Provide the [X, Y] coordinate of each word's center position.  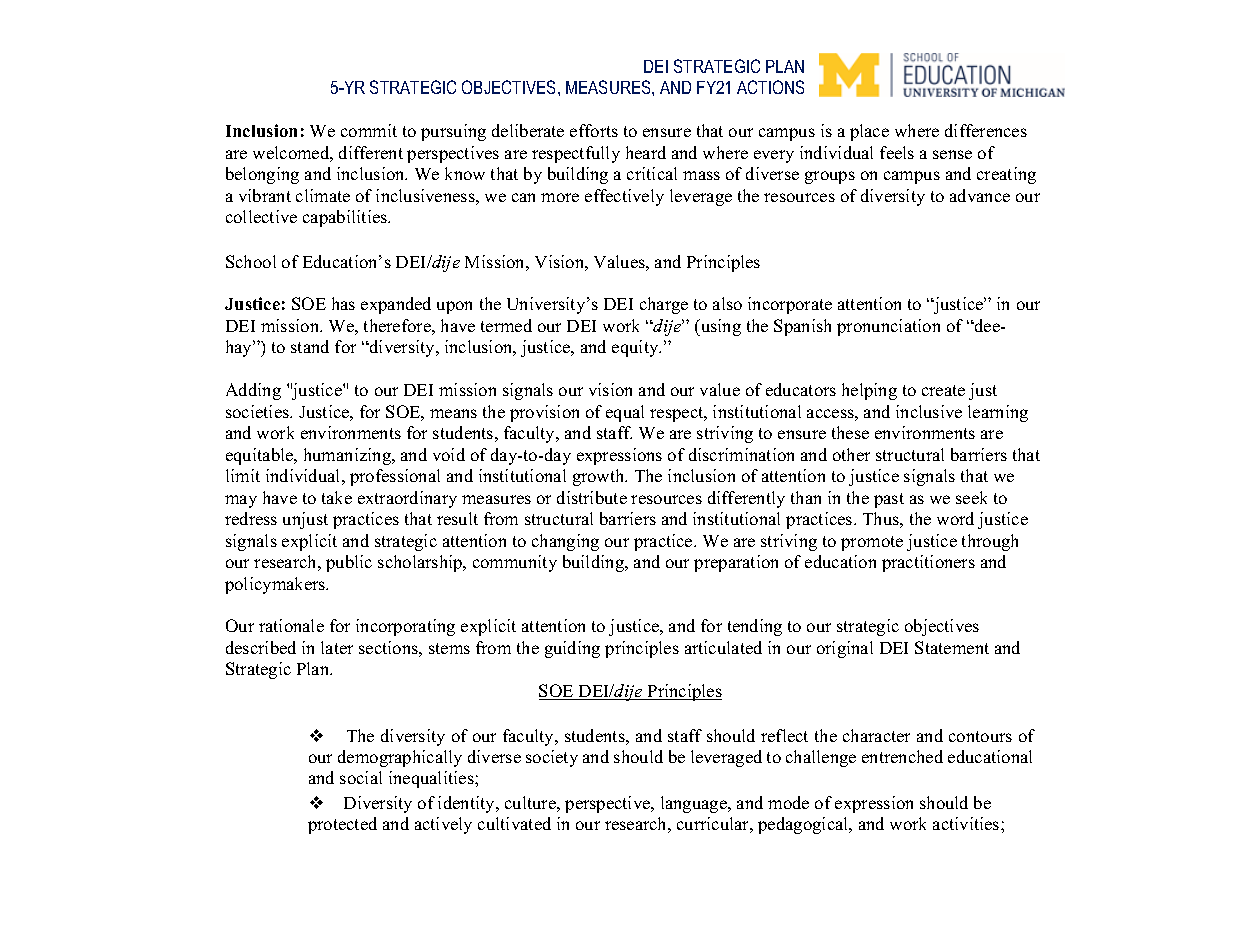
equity [636, 348]
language [695, 804]
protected [342, 825]
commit [369, 130]
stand [310, 346]
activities [967, 823]
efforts [594, 130]
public [349, 563]
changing [565, 542]
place [869, 132]
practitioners [928, 563]
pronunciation [888, 327]
